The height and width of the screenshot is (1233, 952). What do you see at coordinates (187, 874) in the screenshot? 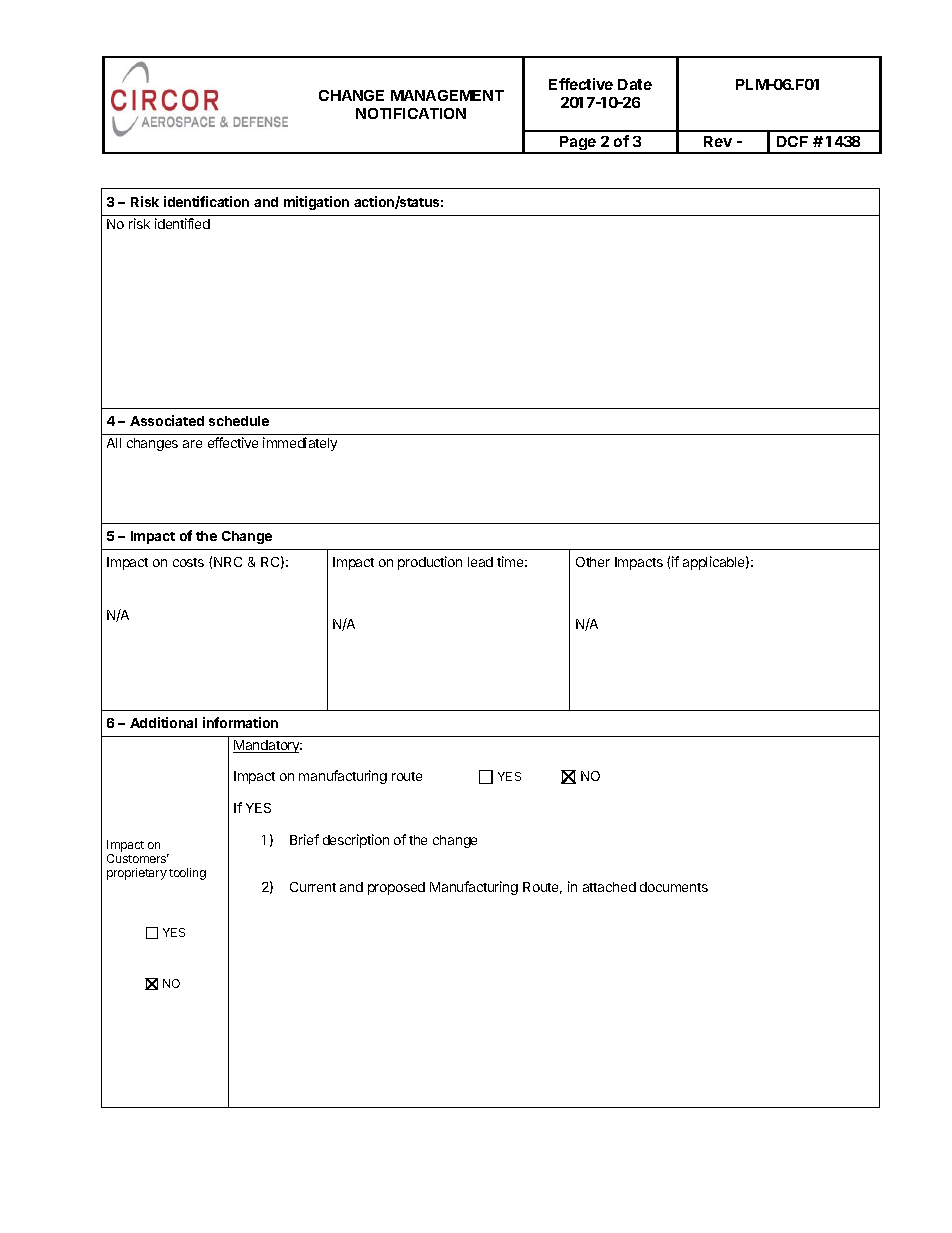
I see `tooling` at bounding box center [187, 874].
